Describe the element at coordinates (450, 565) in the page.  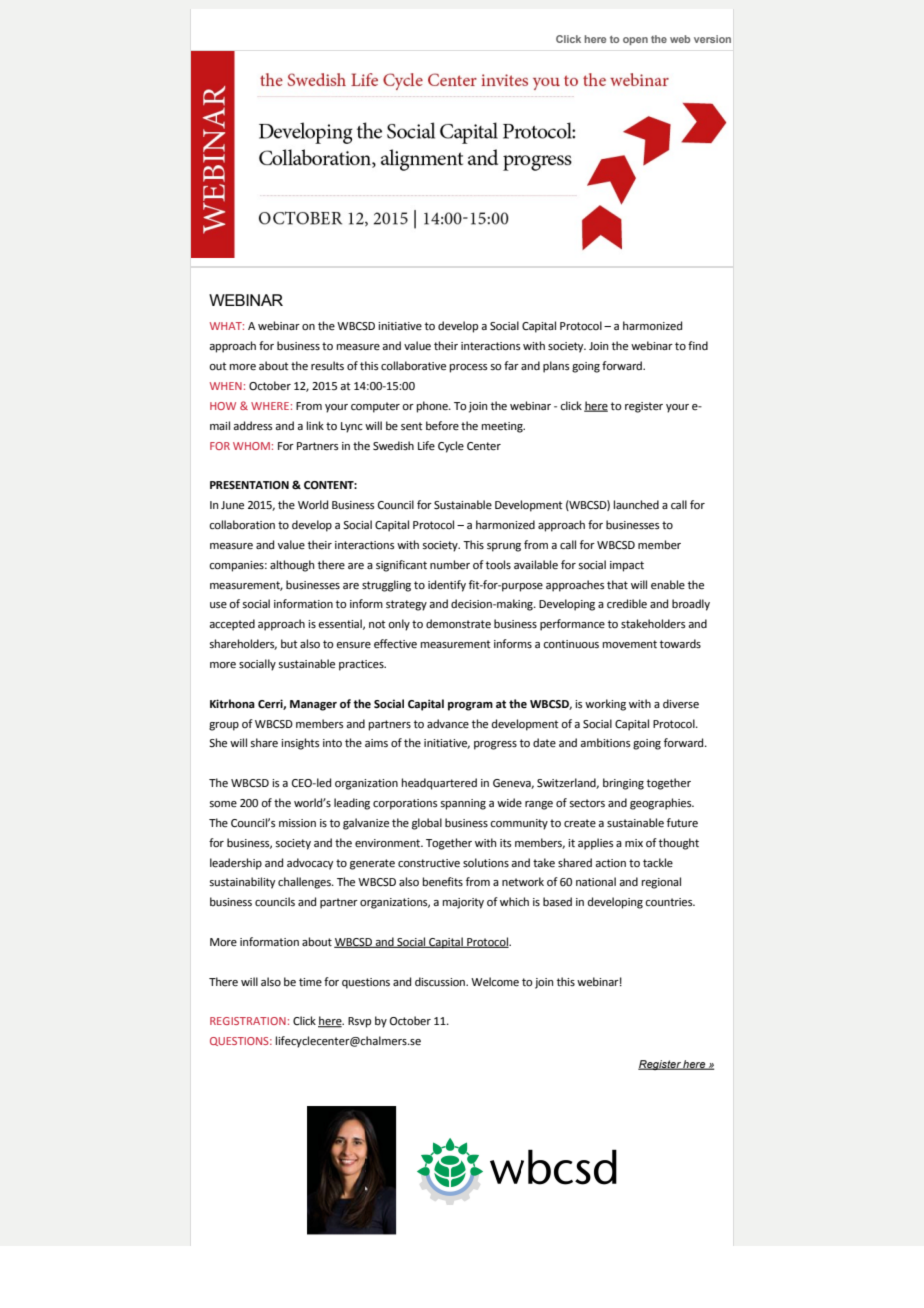
I see `number` at that location.
